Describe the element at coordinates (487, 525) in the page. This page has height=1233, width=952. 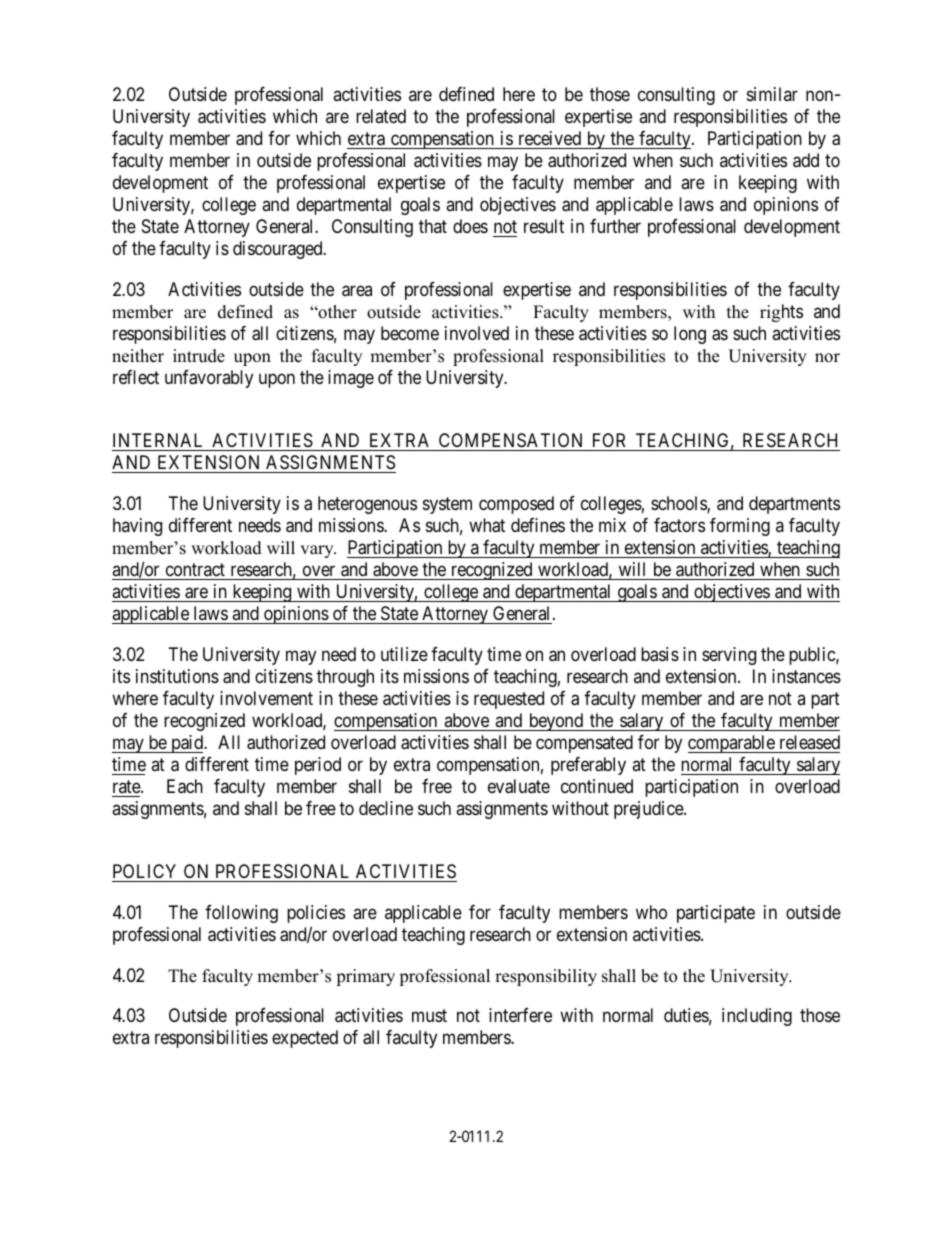
I see `what` at that location.
